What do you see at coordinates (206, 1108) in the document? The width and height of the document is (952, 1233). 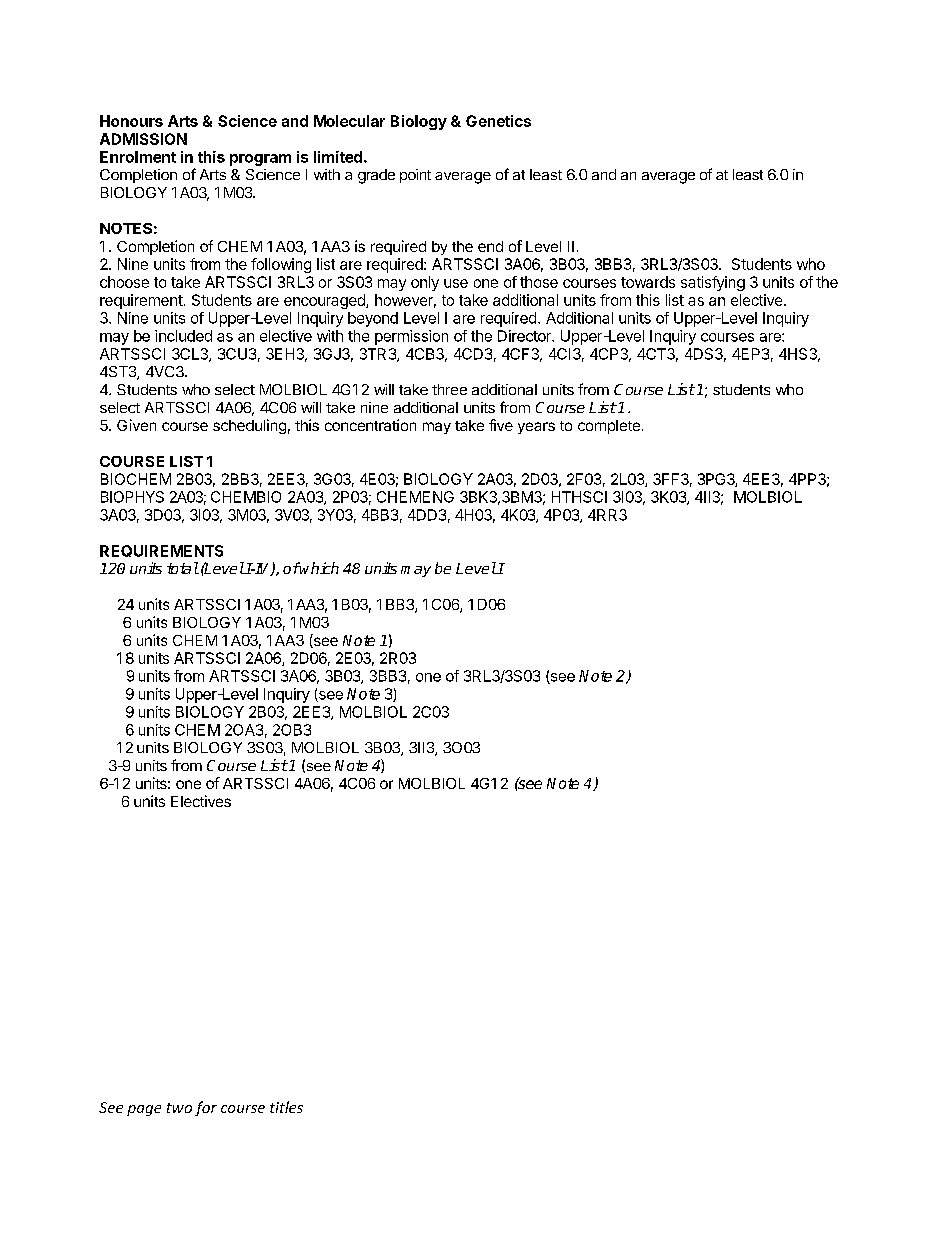 I see `for` at bounding box center [206, 1108].
